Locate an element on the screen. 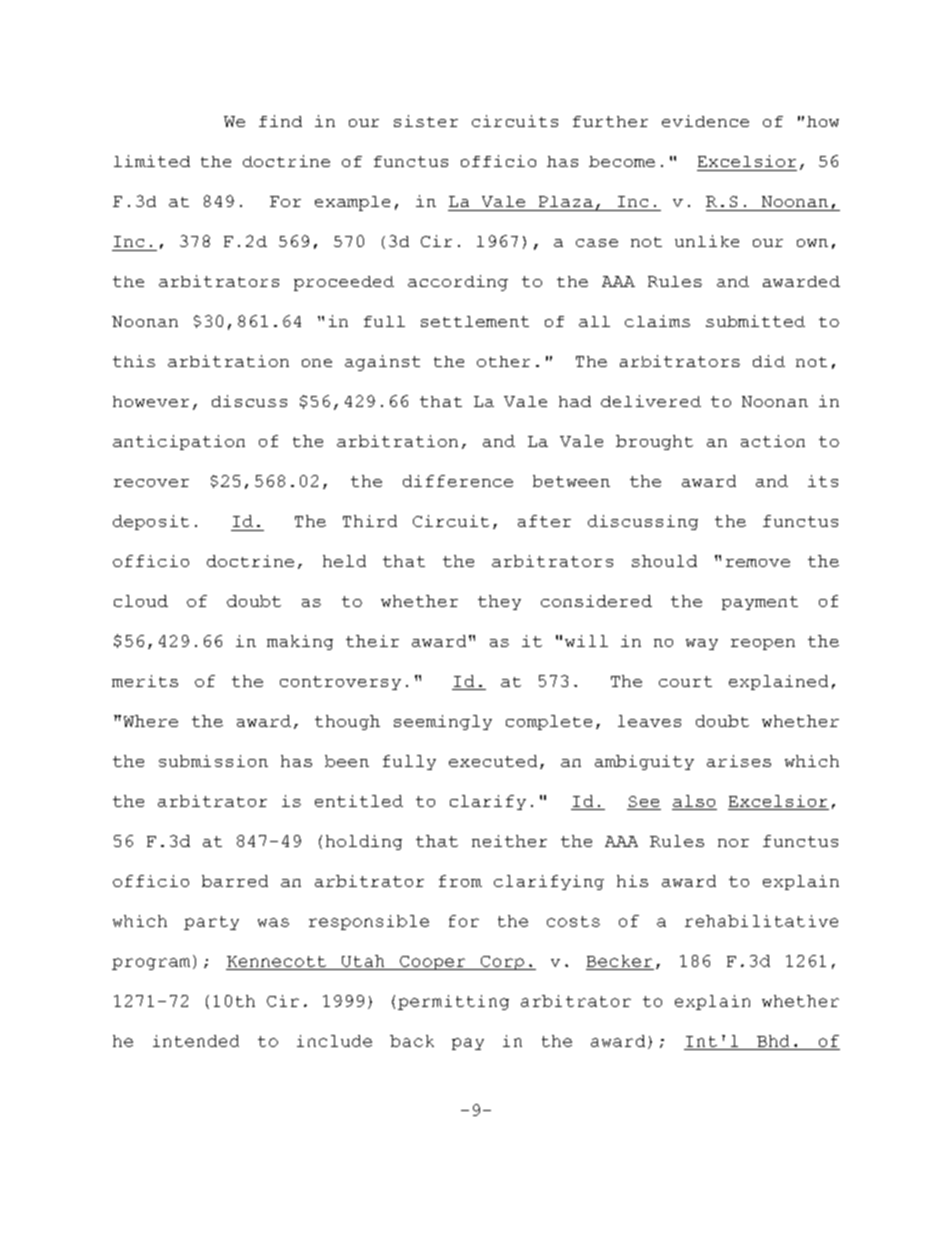 The height and width of the screenshot is (1233, 952). Bhd is located at coordinates (773, 1041).
